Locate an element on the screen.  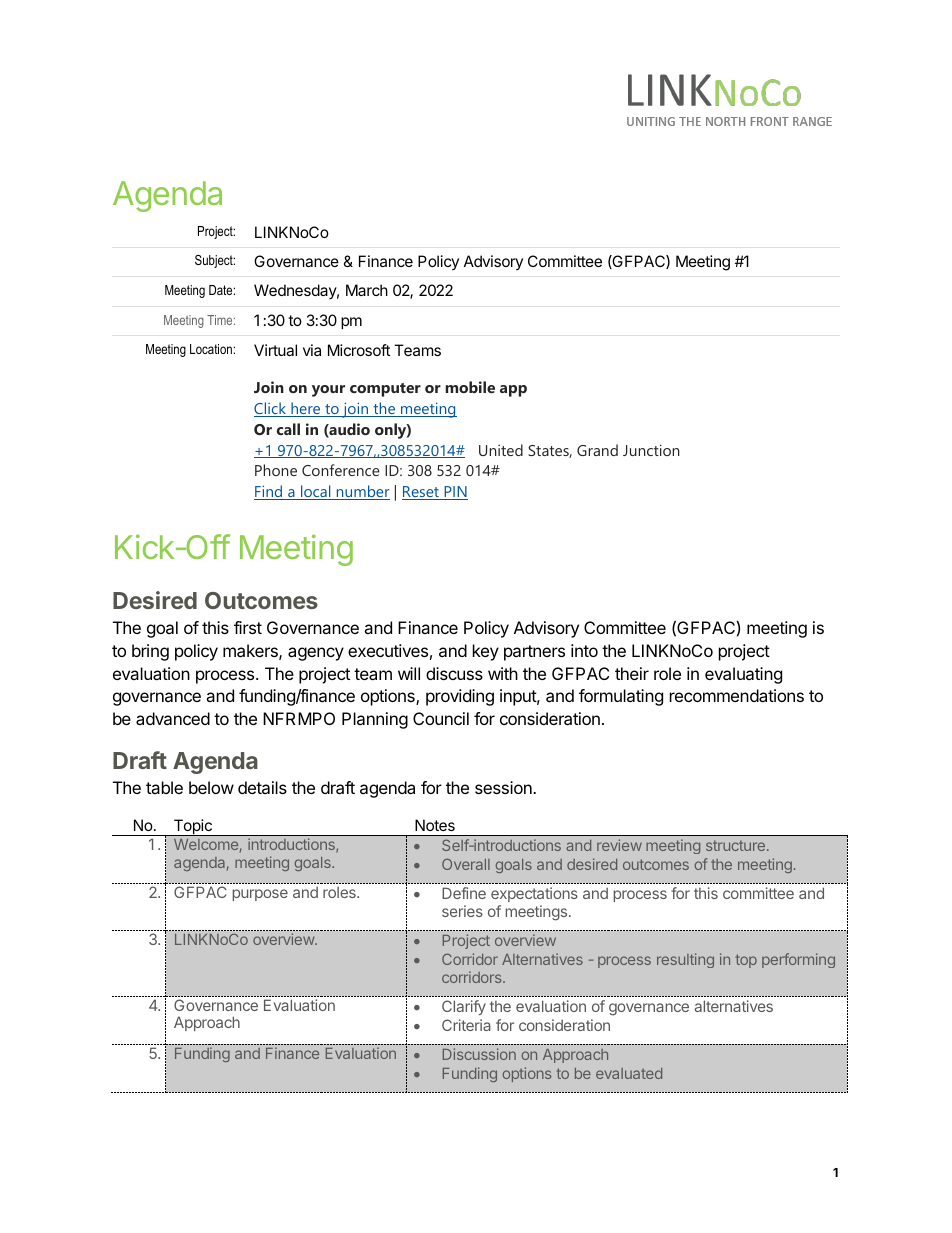
Clarify is located at coordinates (464, 1007).
